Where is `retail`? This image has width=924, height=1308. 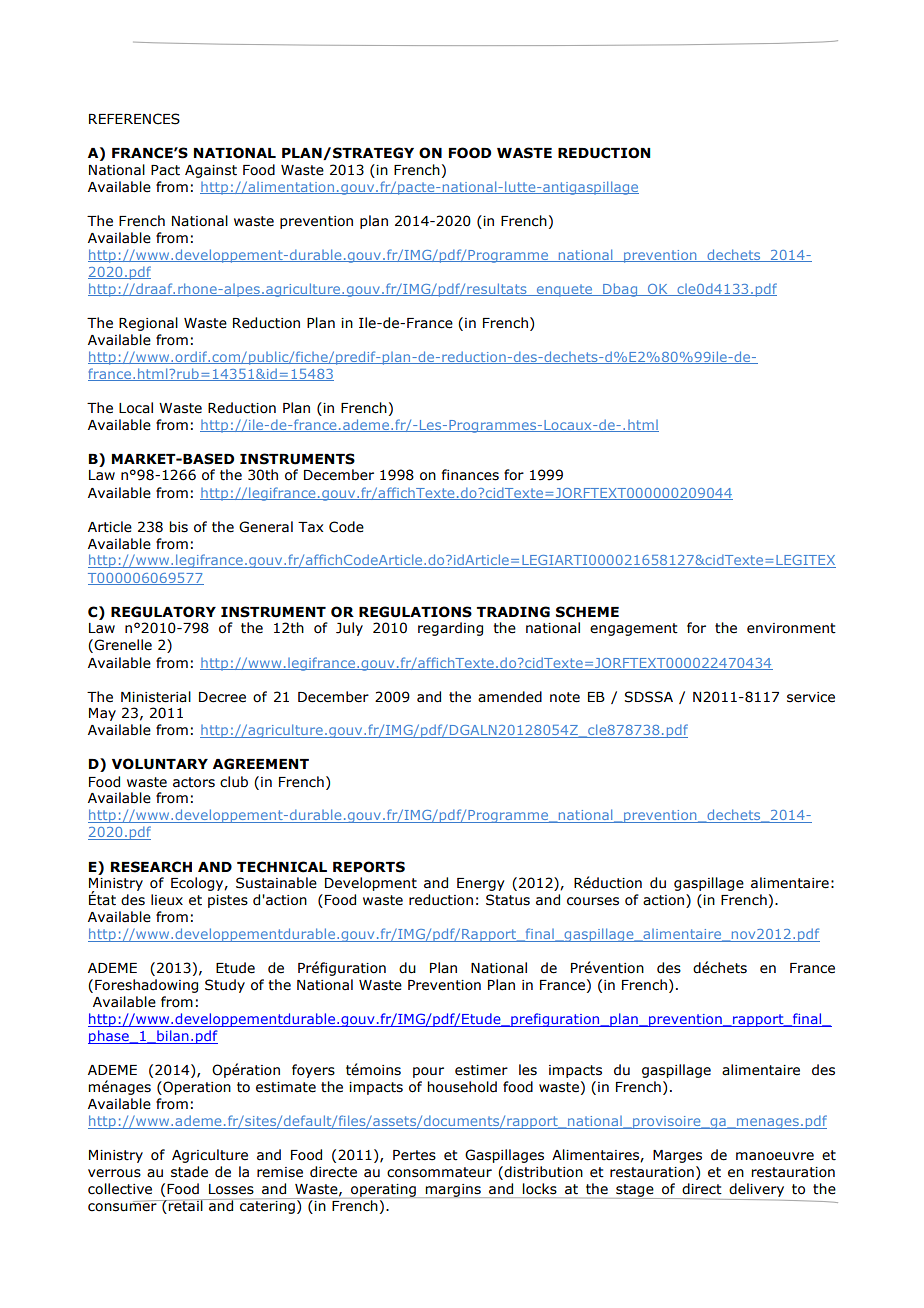 retail is located at coordinates (186, 1205).
